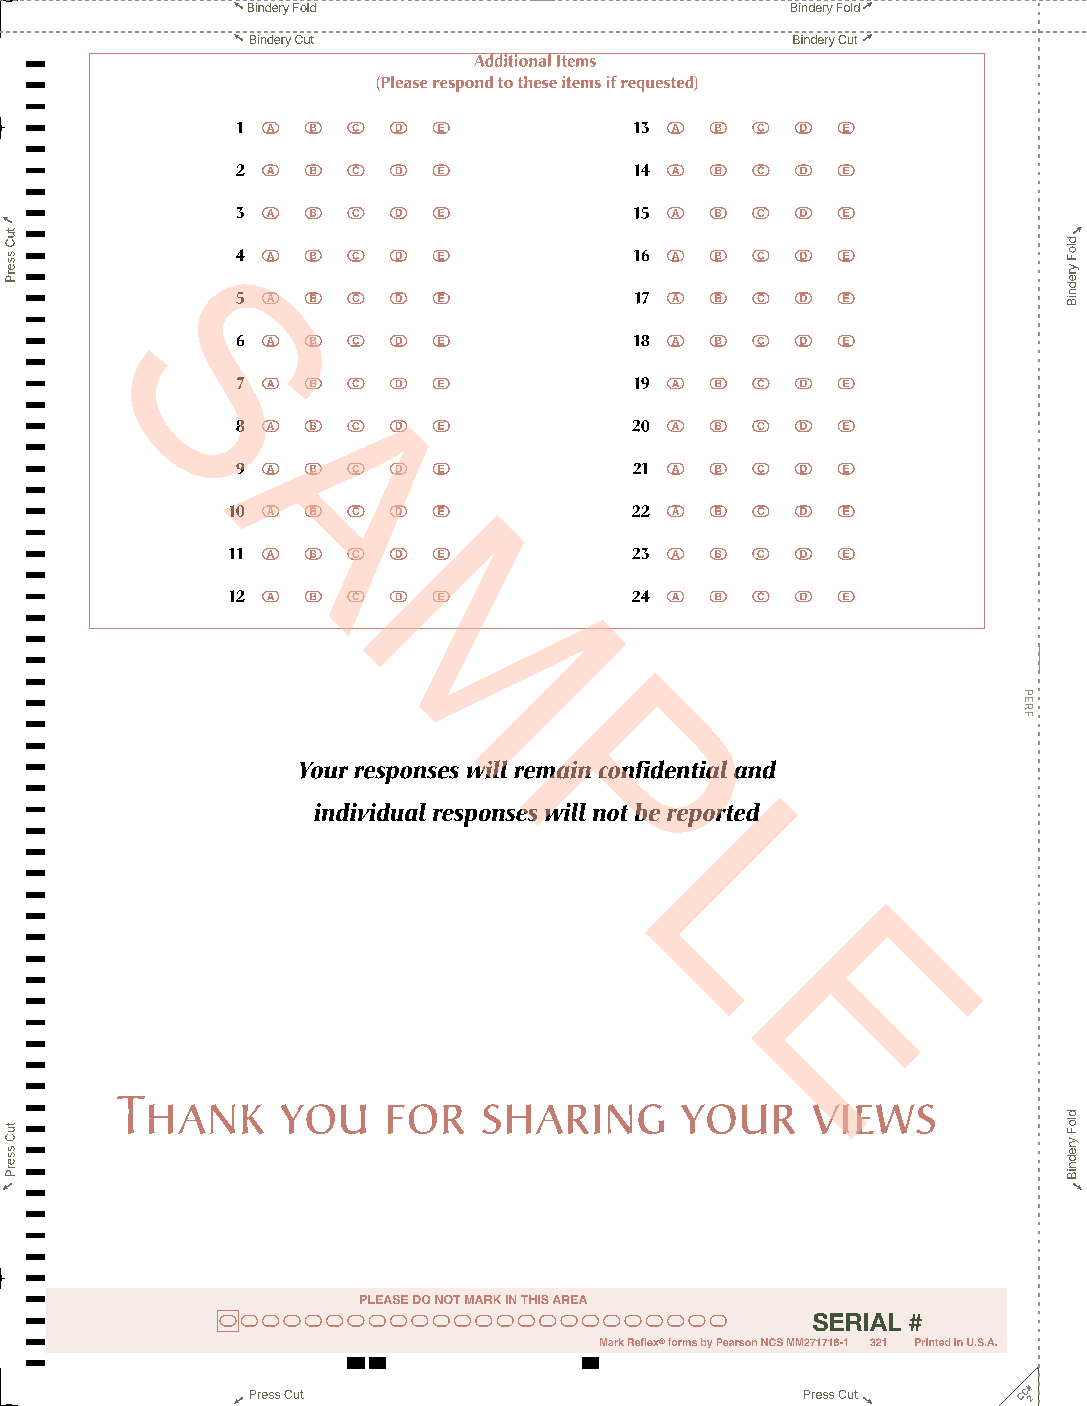 Image resolution: width=1087 pixels, height=1406 pixels. Describe the element at coordinates (463, 84) in the image. I see `respond` at that location.
